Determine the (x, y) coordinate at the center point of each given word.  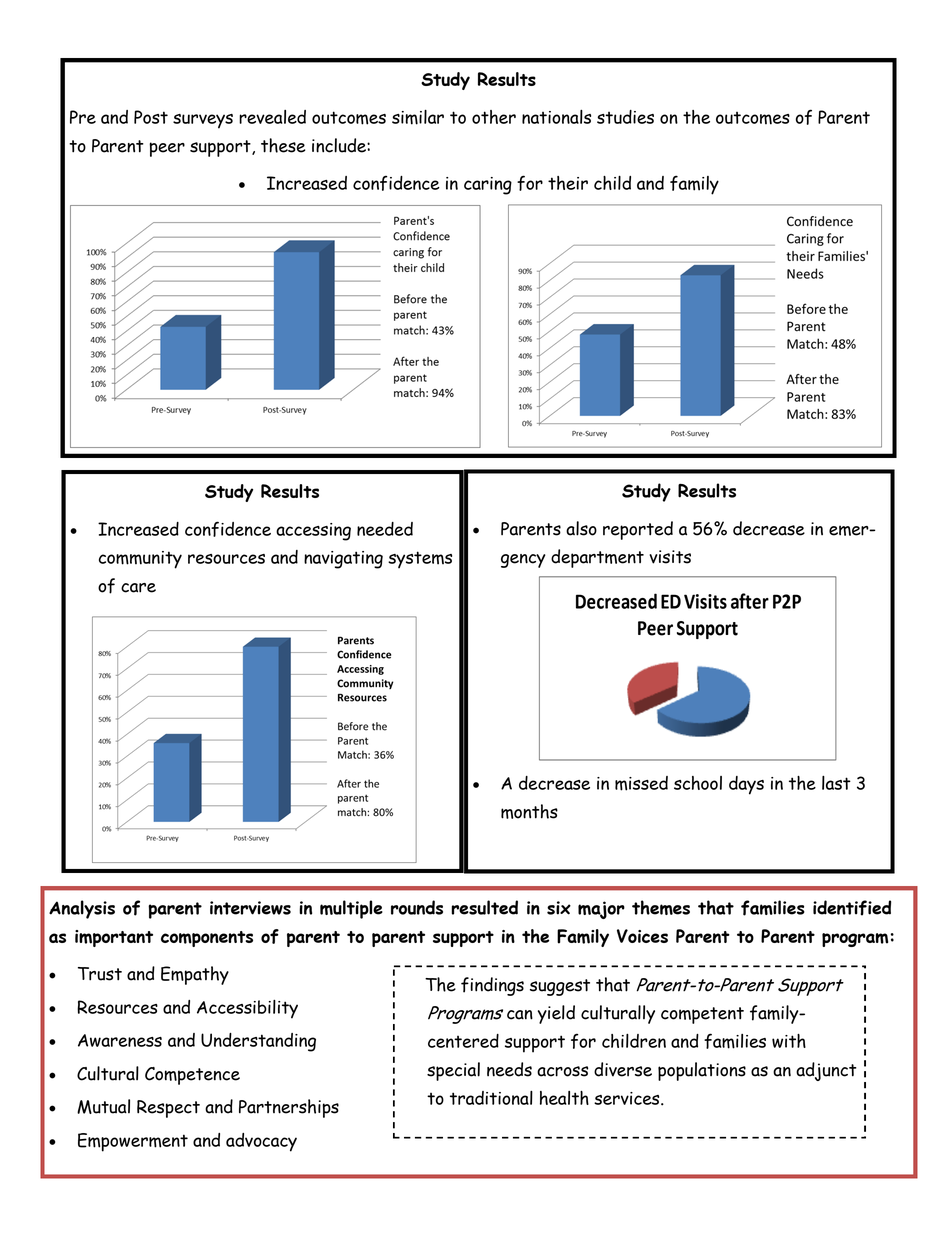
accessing (313, 532)
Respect (168, 1109)
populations (702, 1071)
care (138, 588)
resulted (484, 907)
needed (385, 529)
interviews (250, 908)
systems (420, 560)
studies (625, 117)
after (750, 601)
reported (638, 530)
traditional (491, 1098)
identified (852, 908)
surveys (203, 121)
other (494, 117)
